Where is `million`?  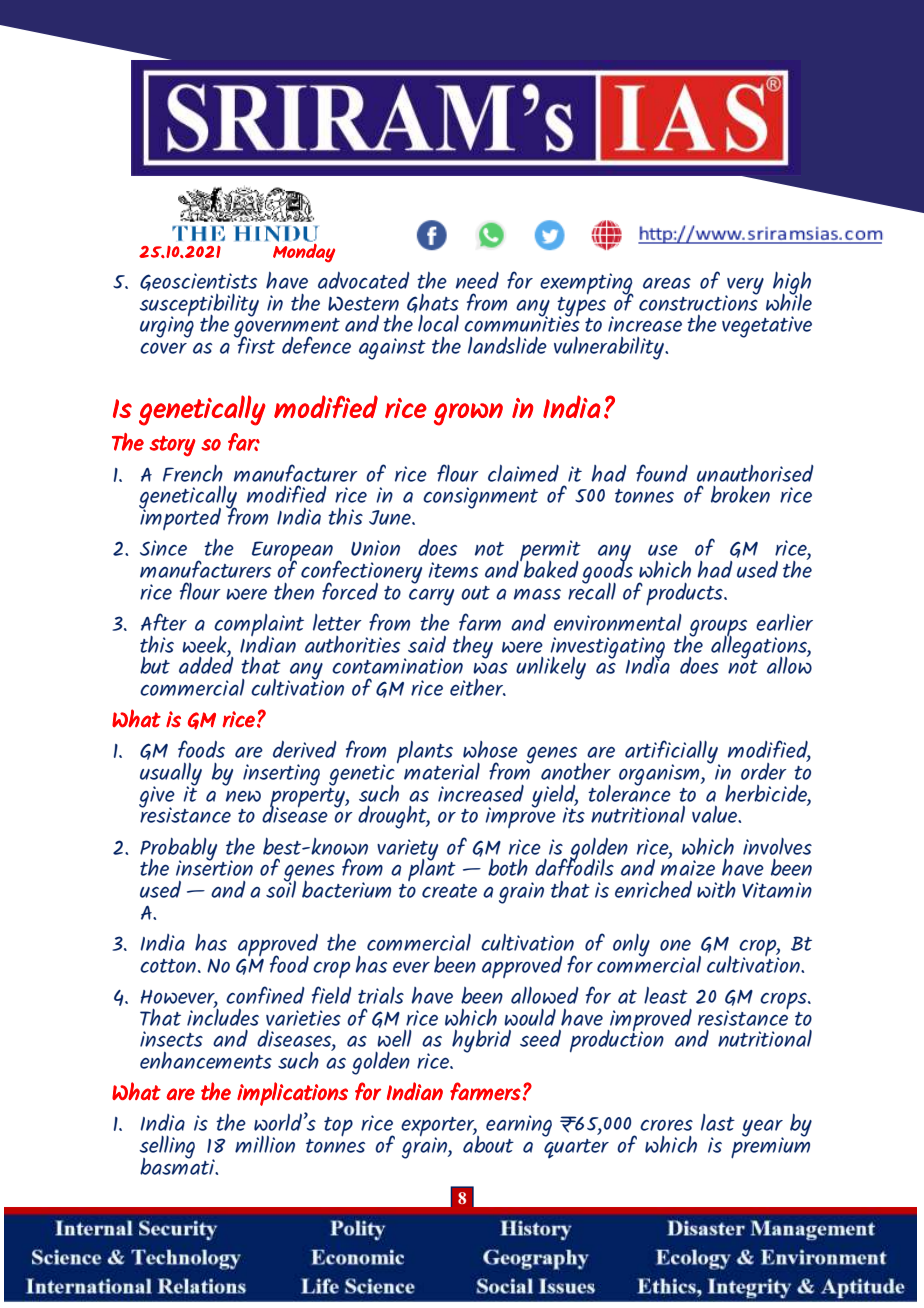
million is located at coordinates (265, 1144).
